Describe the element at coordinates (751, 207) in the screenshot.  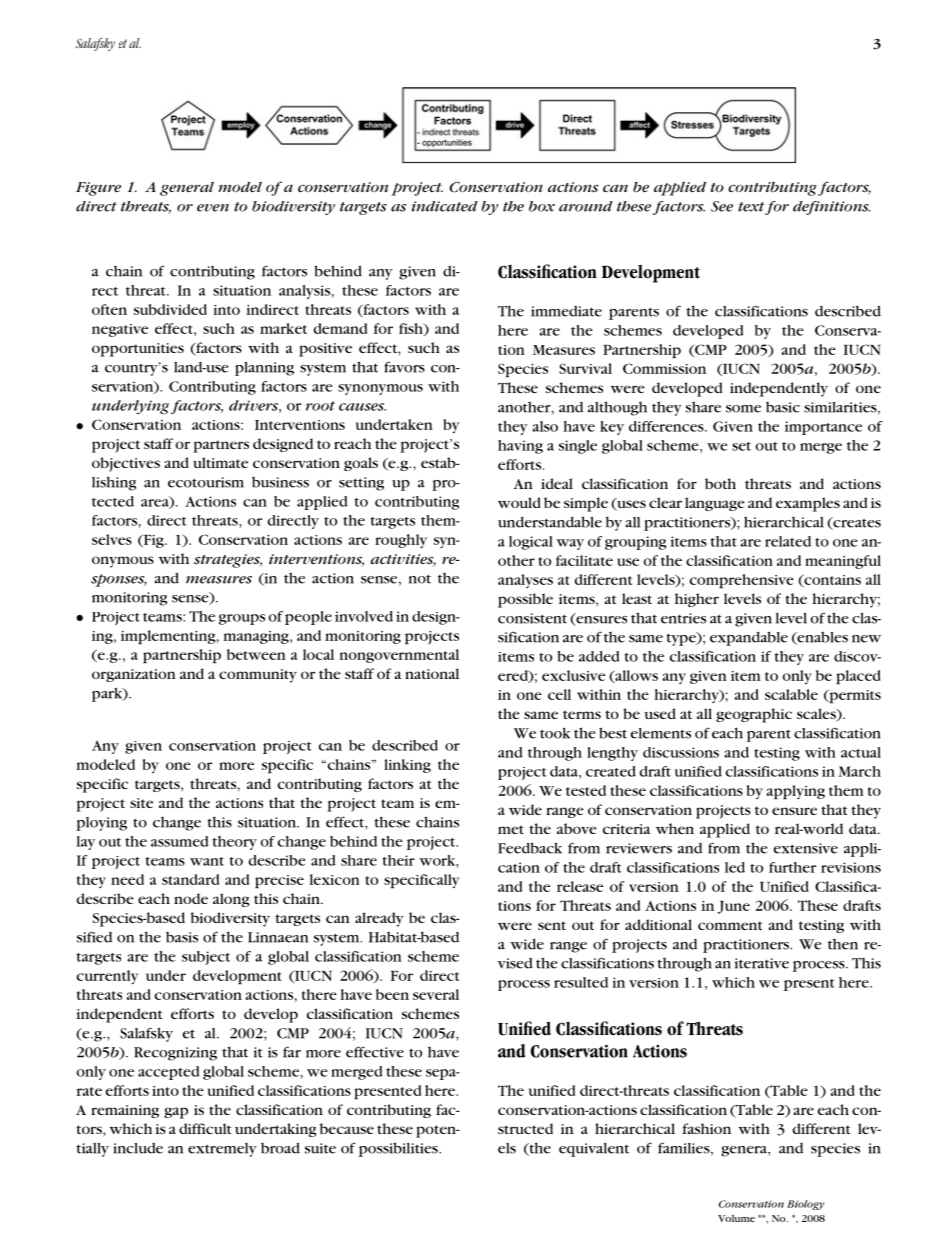
I see `text` at that location.
